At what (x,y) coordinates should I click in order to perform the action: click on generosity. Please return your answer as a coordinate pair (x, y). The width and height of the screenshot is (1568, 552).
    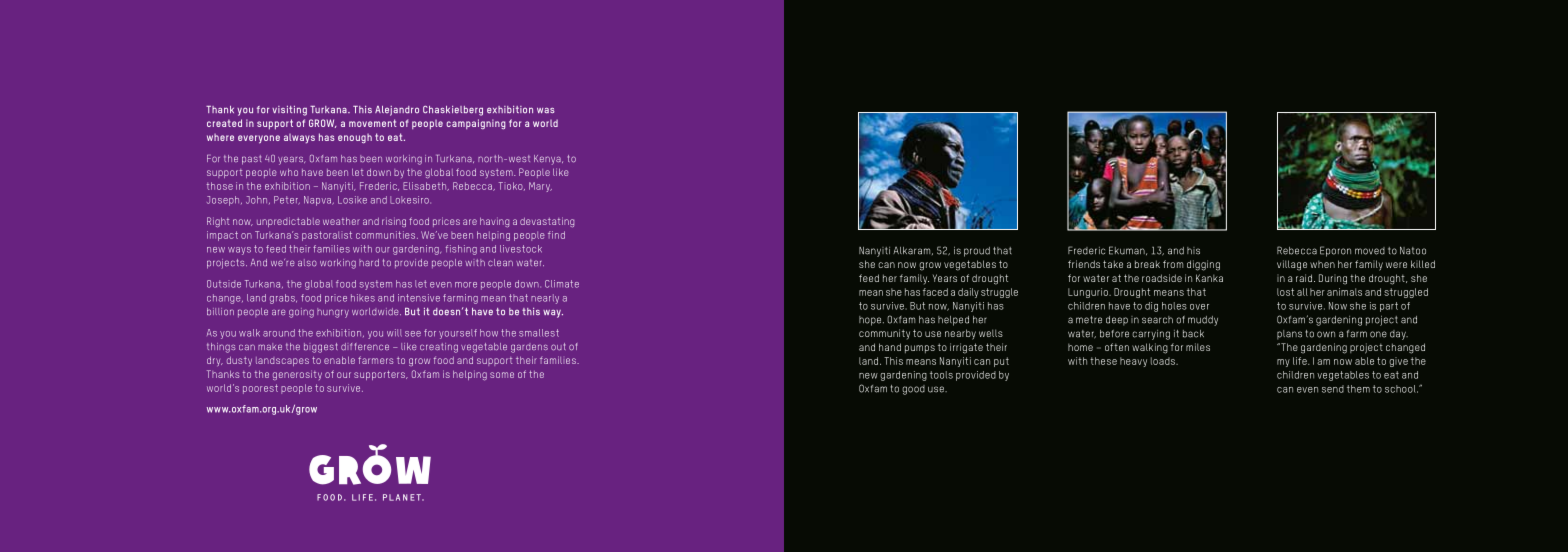
    Looking at the image, I should click on (297, 375).
